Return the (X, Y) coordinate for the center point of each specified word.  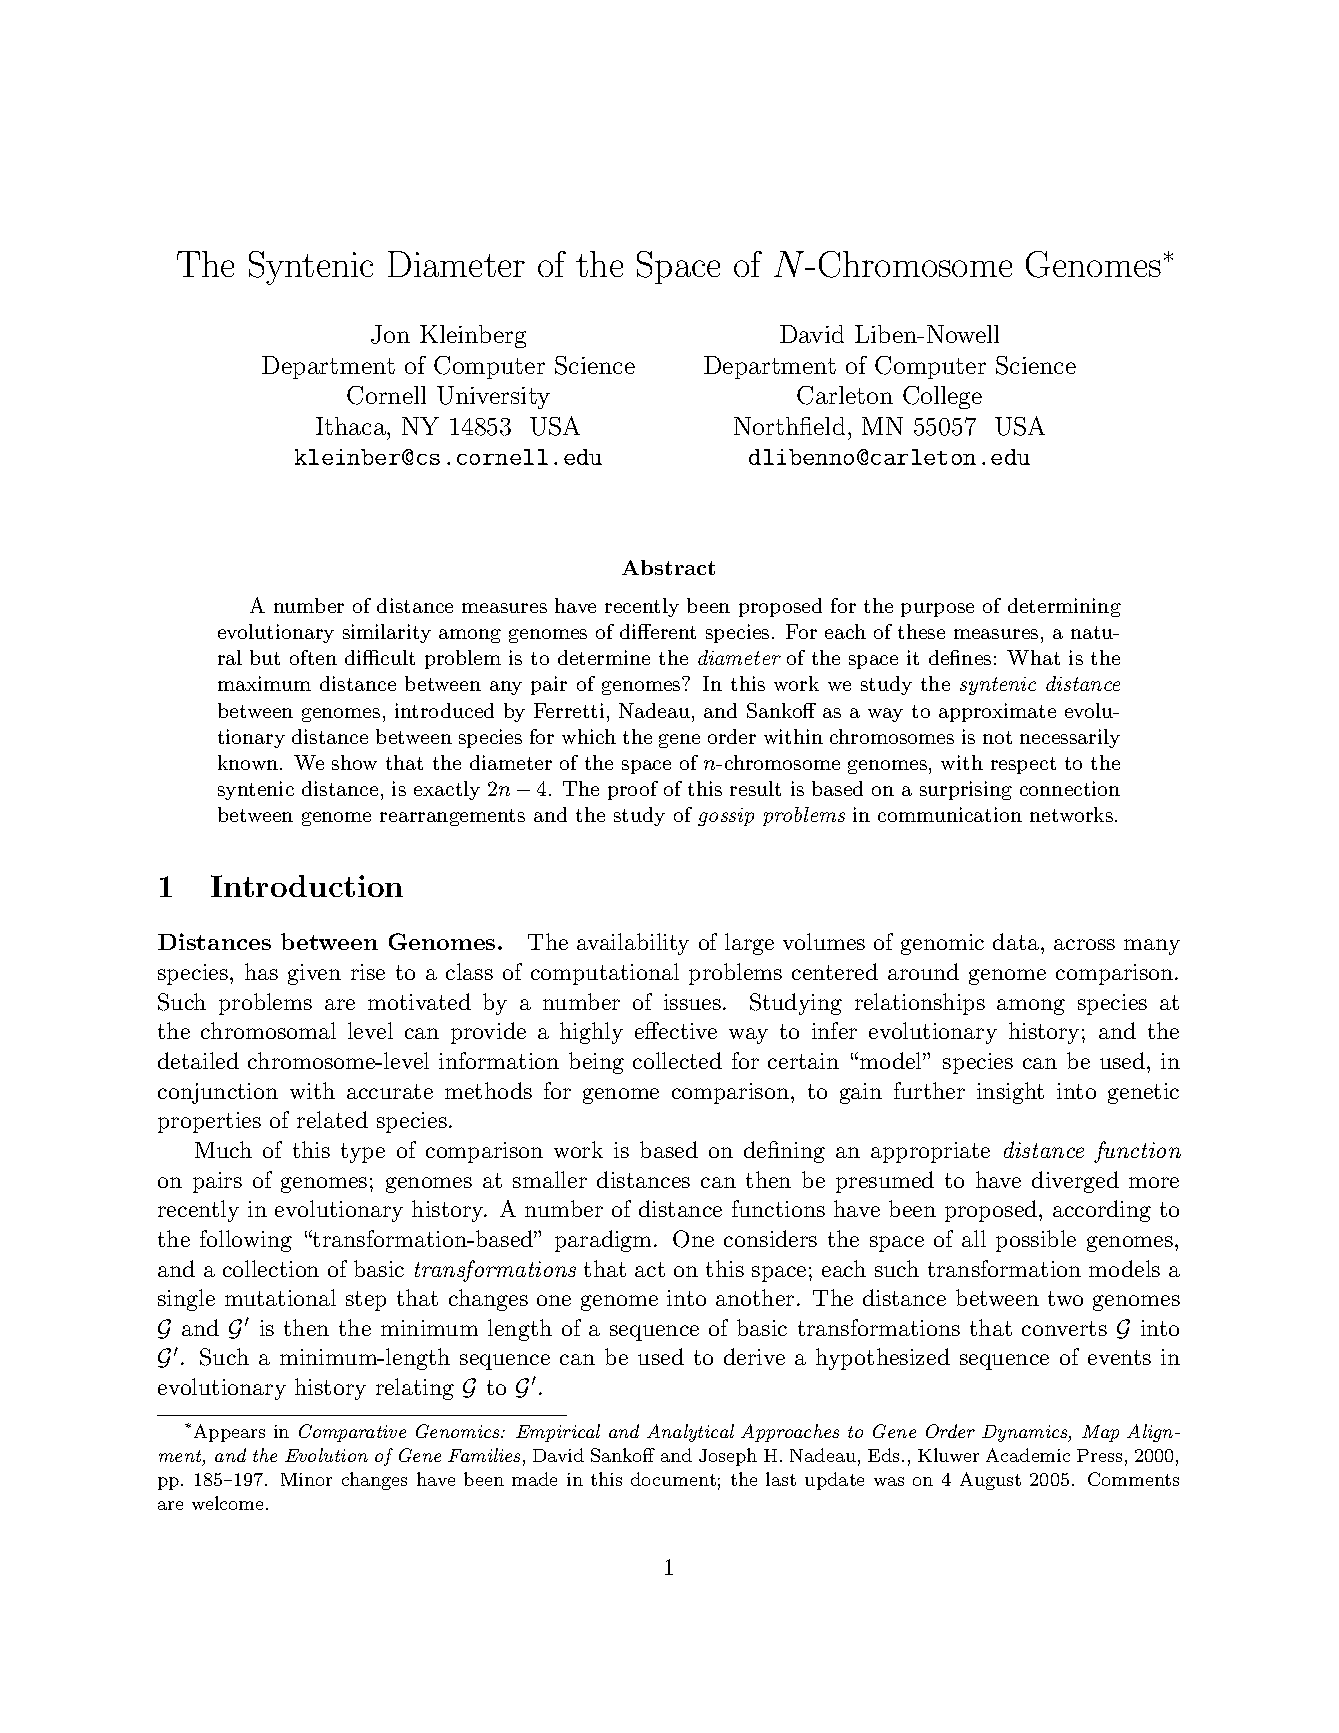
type (363, 1153)
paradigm (605, 1241)
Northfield (789, 426)
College (942, 397)
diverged (1075, 1182)
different (658, 631)
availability (633, 944)
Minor (306, 1479)
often (313, 657)
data (1017, 941)
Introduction (307, 886)
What (1033, 657)
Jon (390, 334)
